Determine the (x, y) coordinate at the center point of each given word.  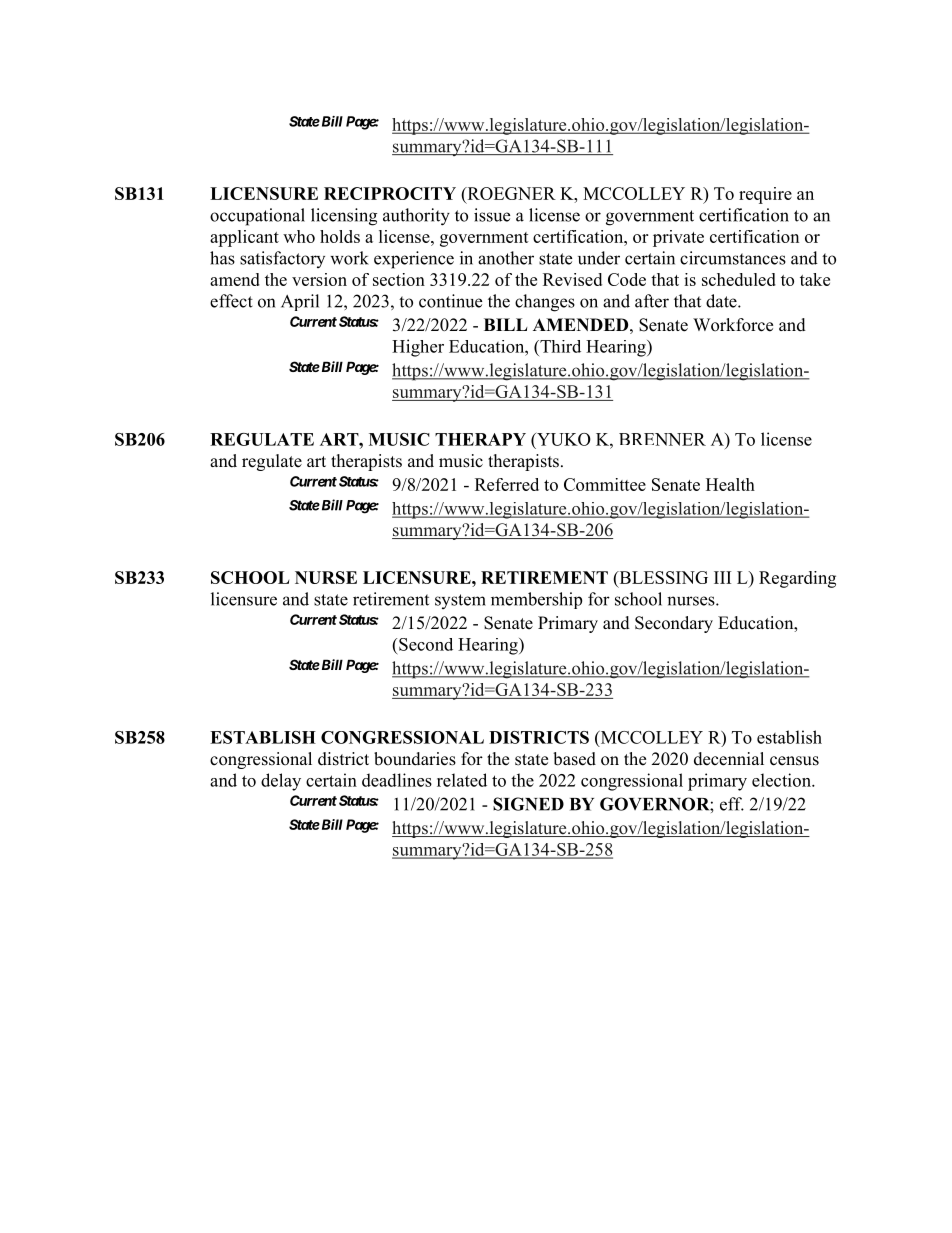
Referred (507, 484)
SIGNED (528, 804)
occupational (257, 217)
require (765, 195)
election (782, 780)
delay (281, 782)
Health (730, 484)
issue (492, 215)
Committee (605, 484)
